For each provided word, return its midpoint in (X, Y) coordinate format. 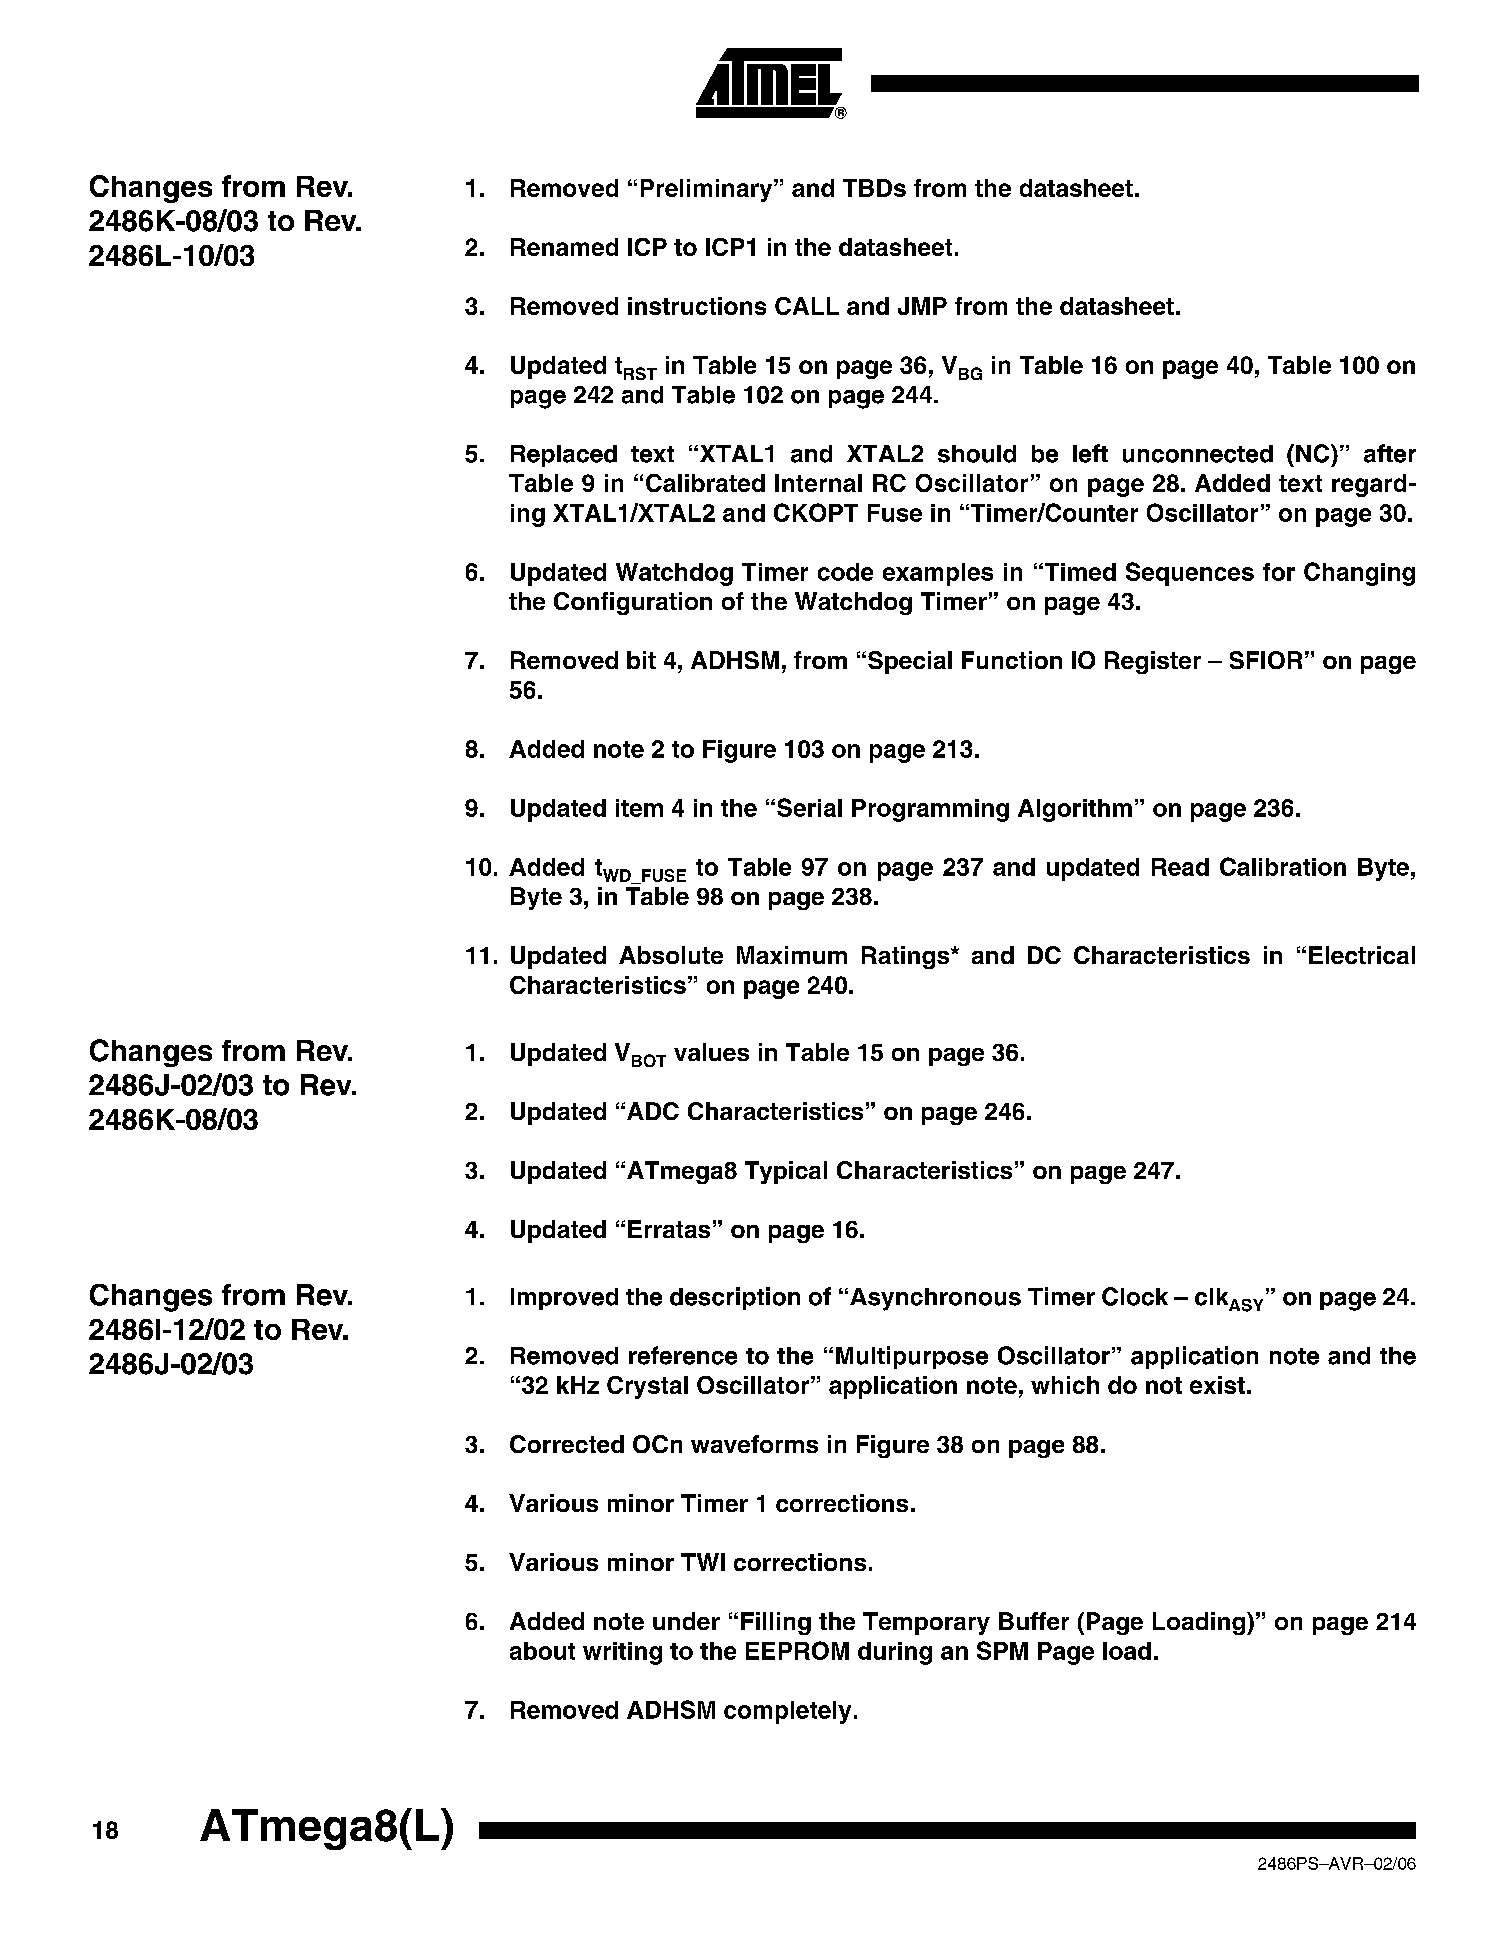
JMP (922, 306)
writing (622, 1653)
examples (938, 574)
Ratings (907, 957)
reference (683, 1355)
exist (1217, 1385)
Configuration (633, 603)
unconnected (1198, 454)
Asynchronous (935, 1299)
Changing (1359, 574)
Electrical (1362, 955)
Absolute (671, 955)
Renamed (564, 247)
